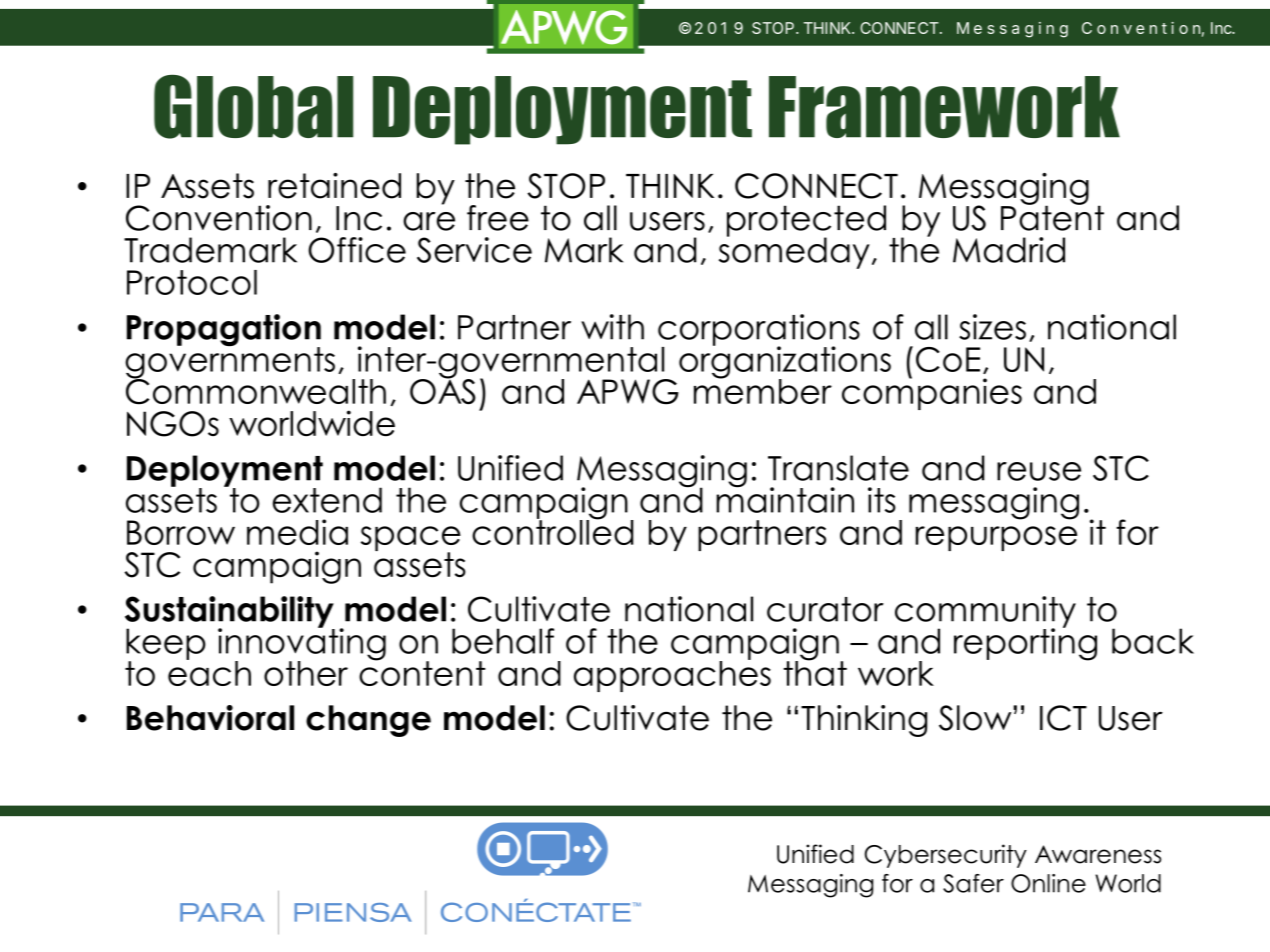  What do you see at coordinates (763, 390) in the page?
I see `member` at bounding box center [763, 390].
